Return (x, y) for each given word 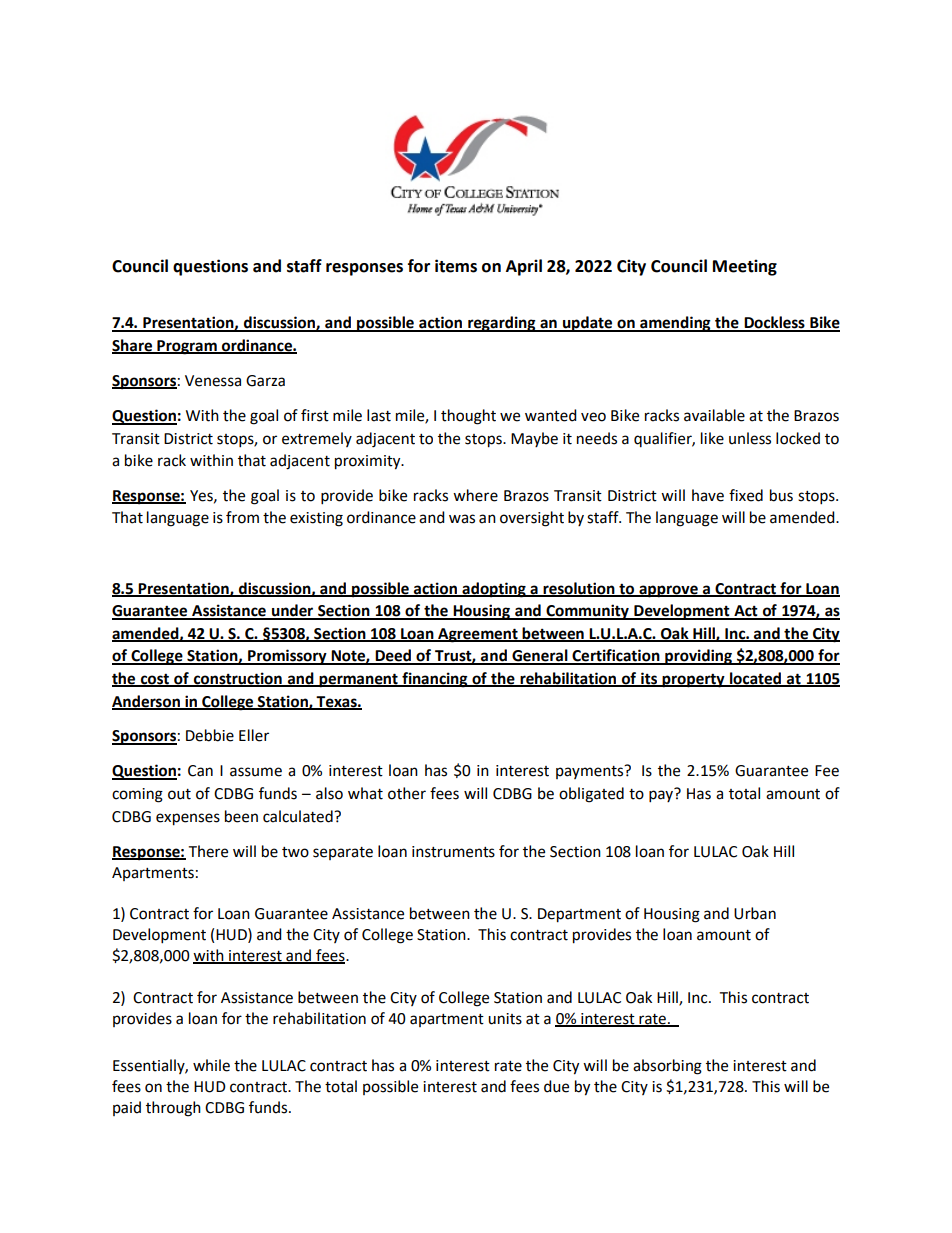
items (456, 266)
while (211, 1065)
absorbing (667, 1067)
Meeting (745, 267)
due (556, 1086)
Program (187, 347)
